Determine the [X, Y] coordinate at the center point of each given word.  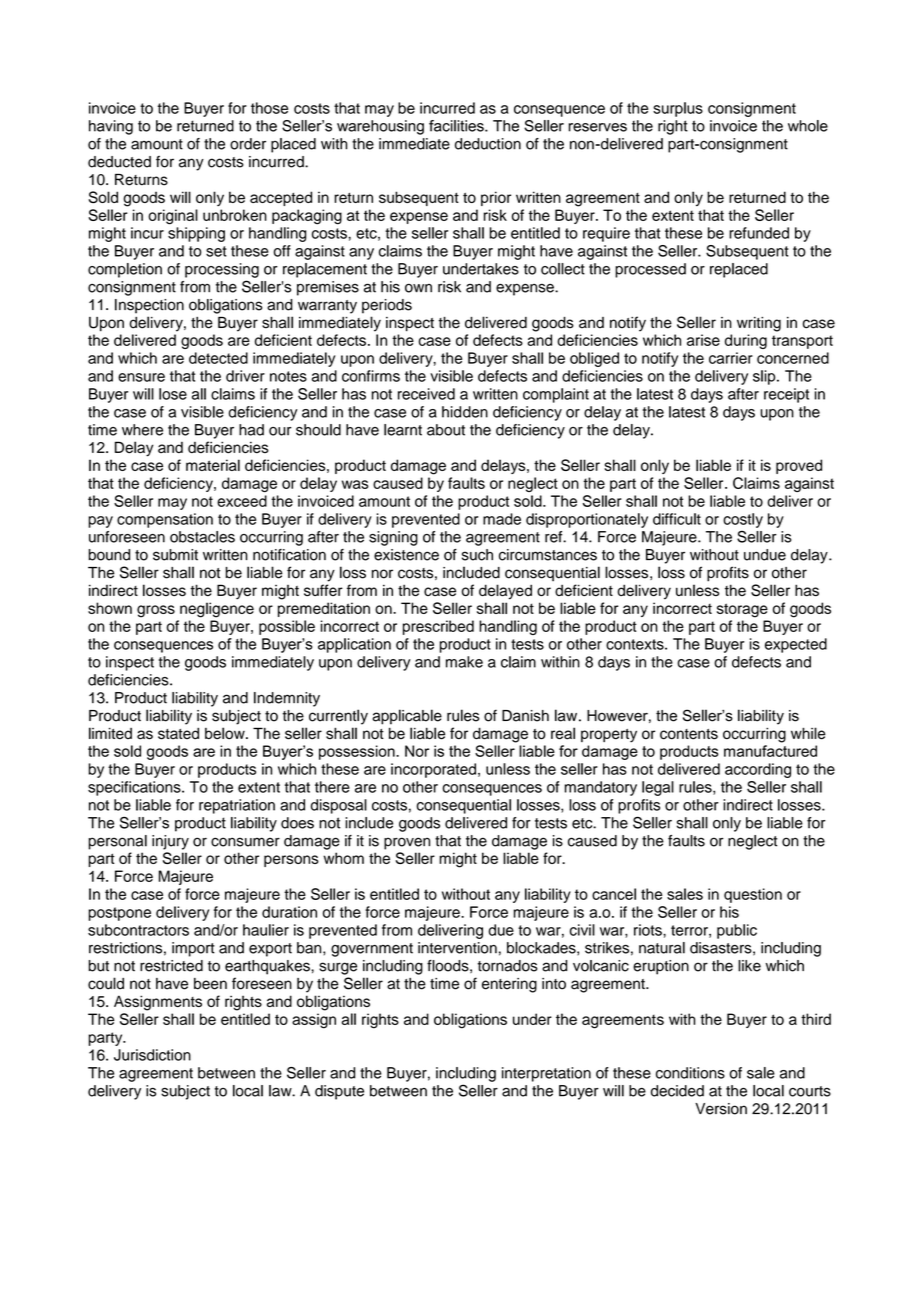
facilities [457, 126]
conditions [690, 1073]
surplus [678, 109]
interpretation [546, 1074]
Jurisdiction [152, 1055]
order [248, 144]
